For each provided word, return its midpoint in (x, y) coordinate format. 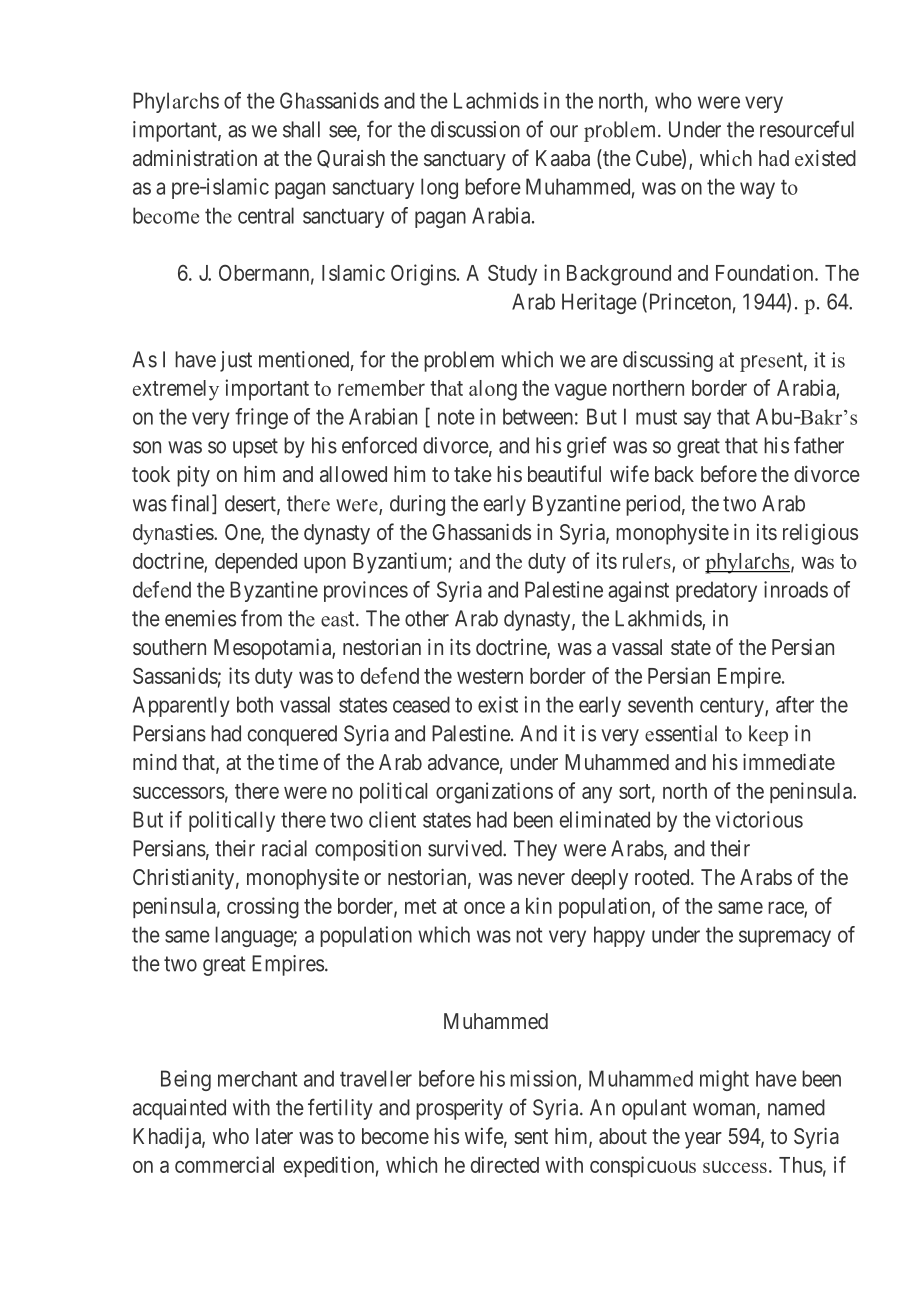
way (757, 190)
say (697, 420)
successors (179, 792)
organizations (494, 793)
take (473, 474)
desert (251, 504)
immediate (789, 762)
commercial (224, 1164)
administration (195, 158)
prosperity (459, 1109)
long (439, 188)
